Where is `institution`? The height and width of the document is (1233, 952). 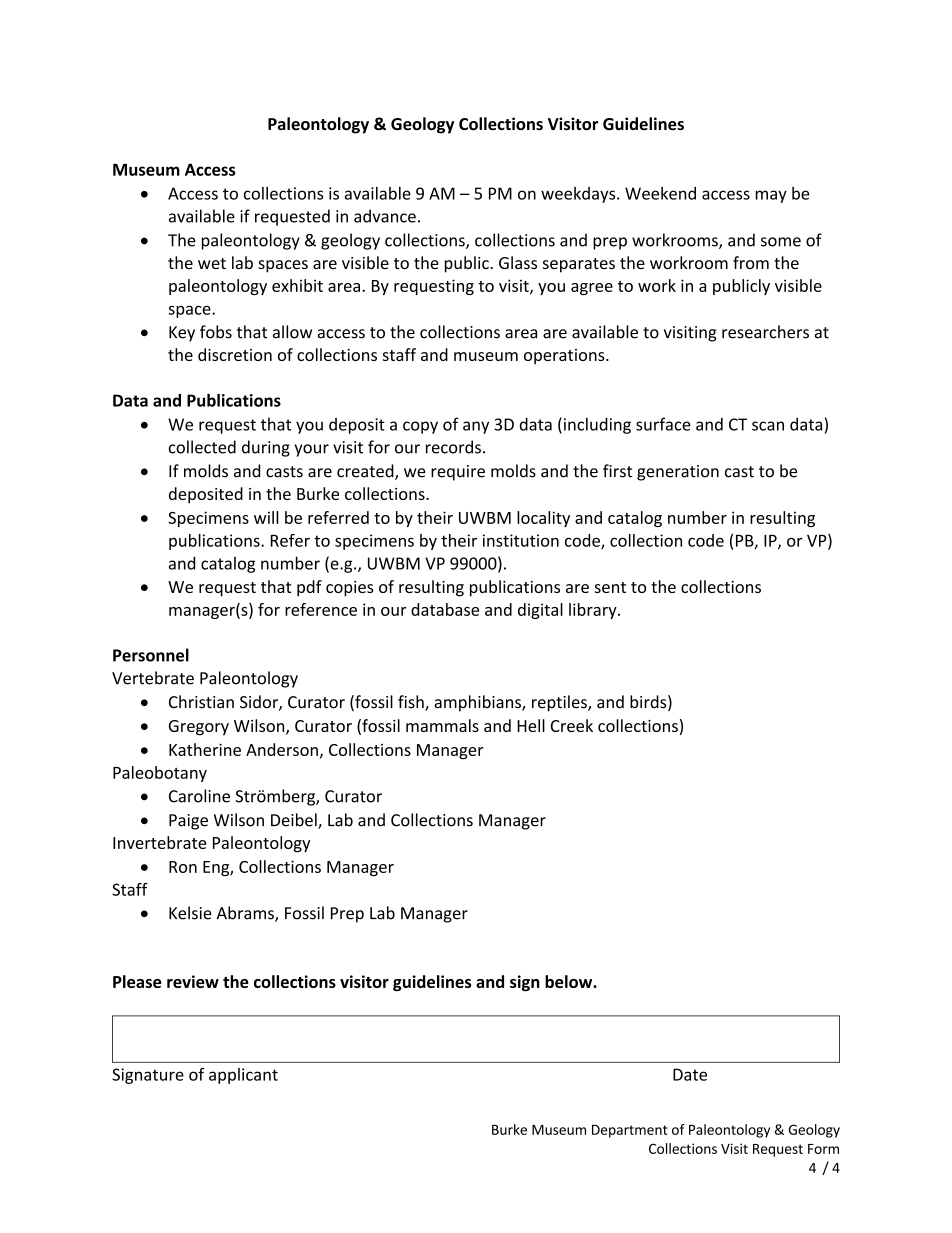
institution is located at coordinates (521, 540).
